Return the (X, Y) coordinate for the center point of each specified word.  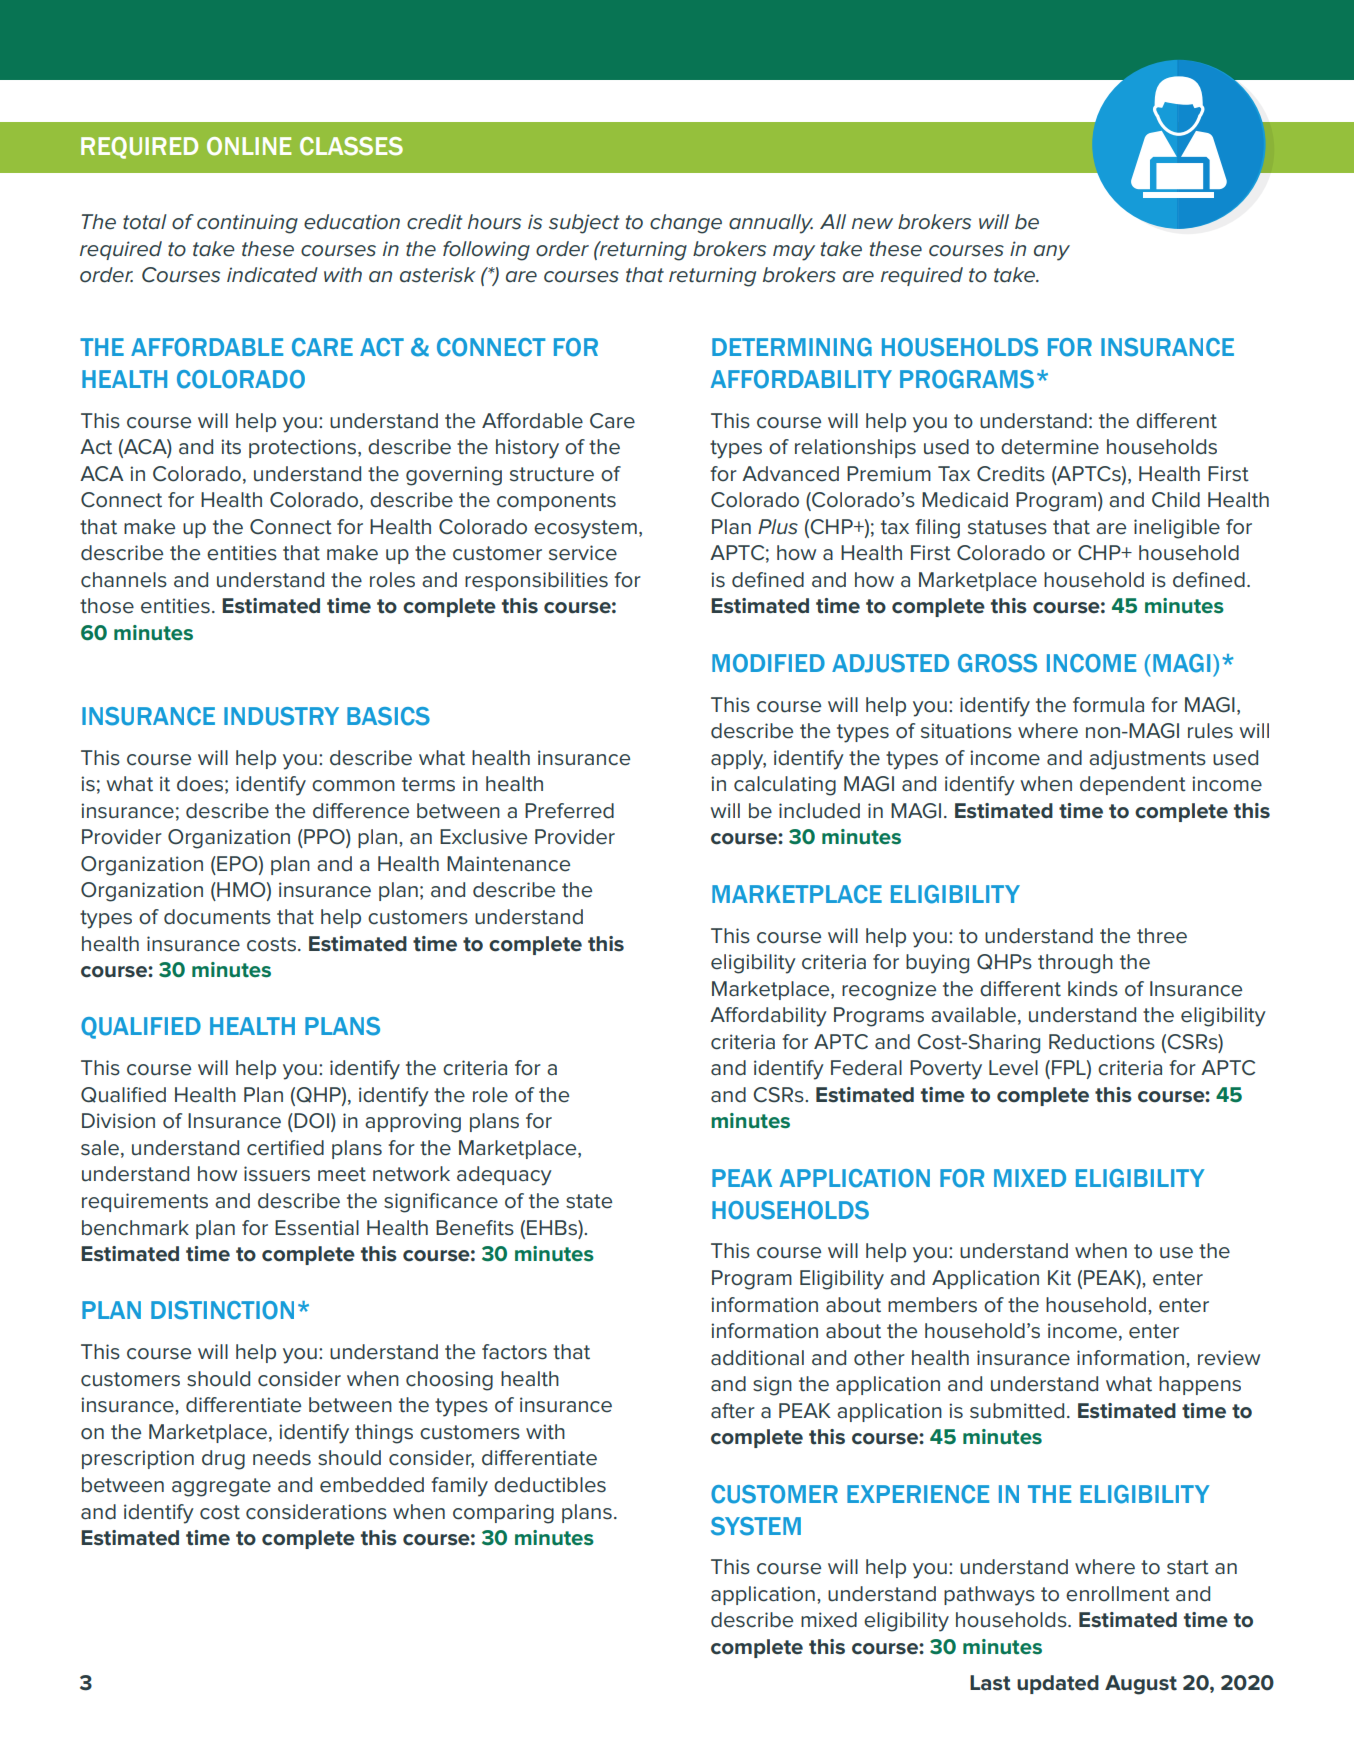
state (589, 1201)
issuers (277, 1174)
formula (1108, 705)
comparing (503, 1514)
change (686, 224)
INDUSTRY (281, 716)
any (1052, 253)
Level (1013, 1068)
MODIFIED (768, 663)
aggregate (221, 1487)
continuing (247, 224)
